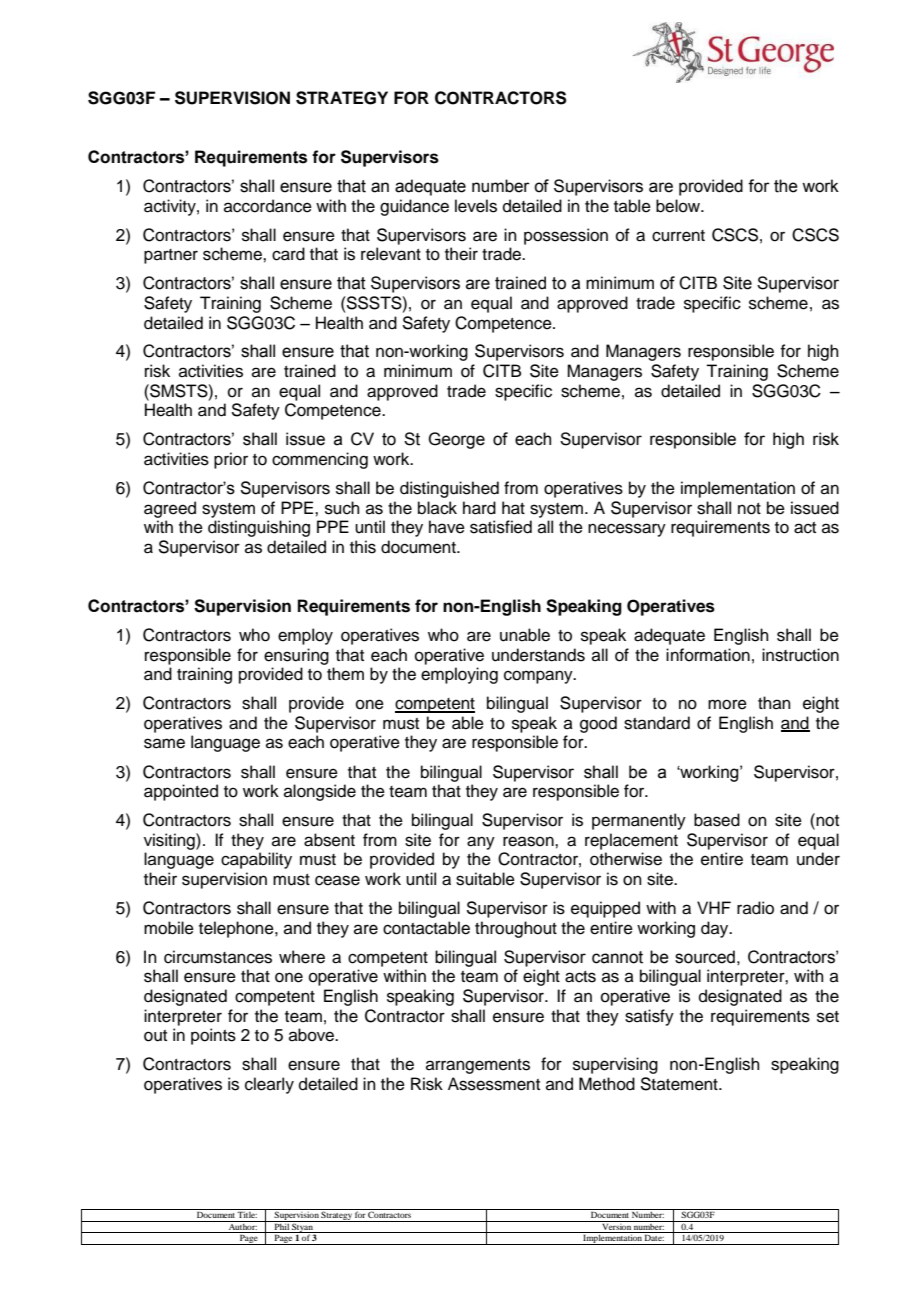  What do you see at coordinates (476, 206) in the document?
I see `levels` at bounding box center [476, 206].
